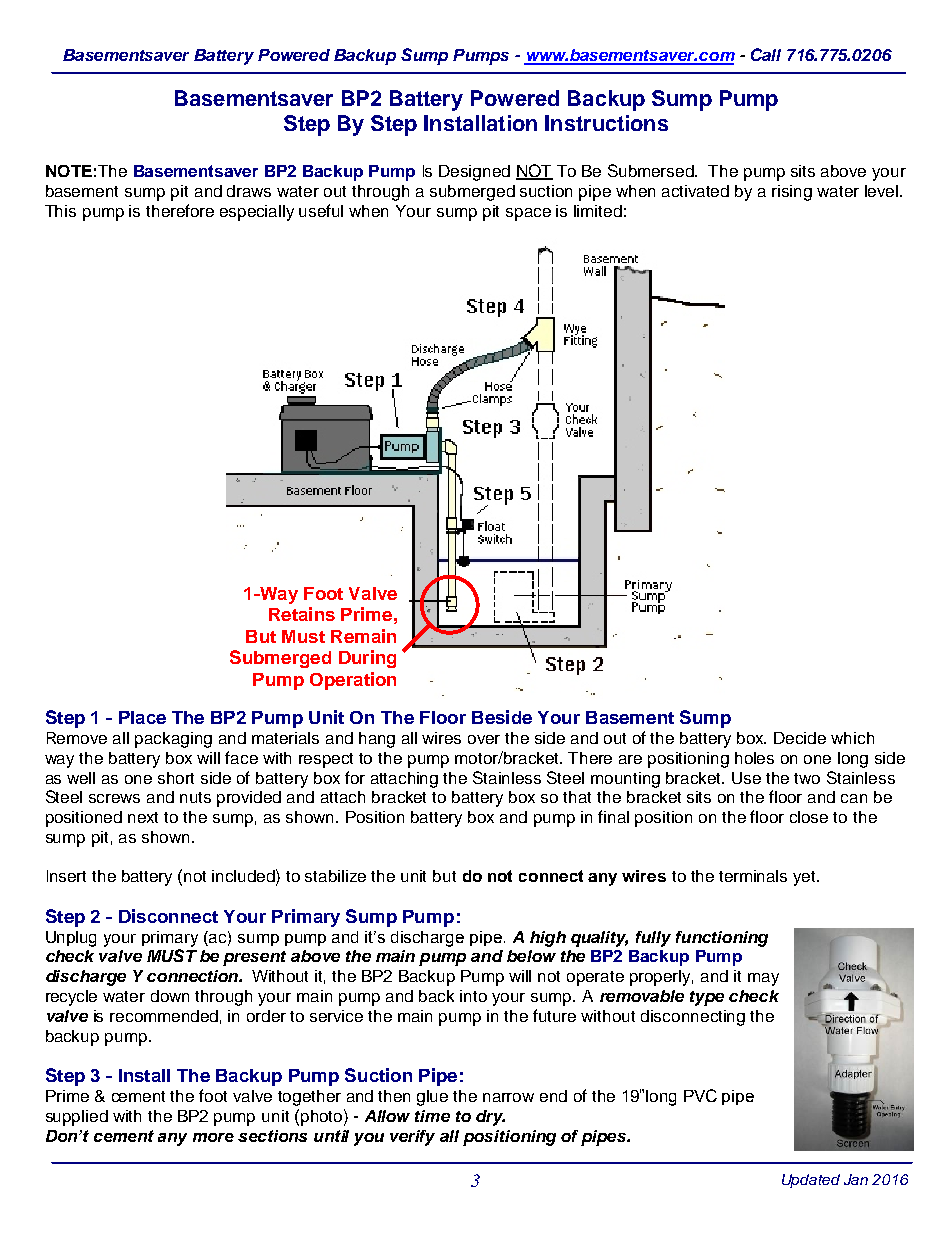 The width and height of the document is (952, 1233). I want to click on two, so click(807, 778).
